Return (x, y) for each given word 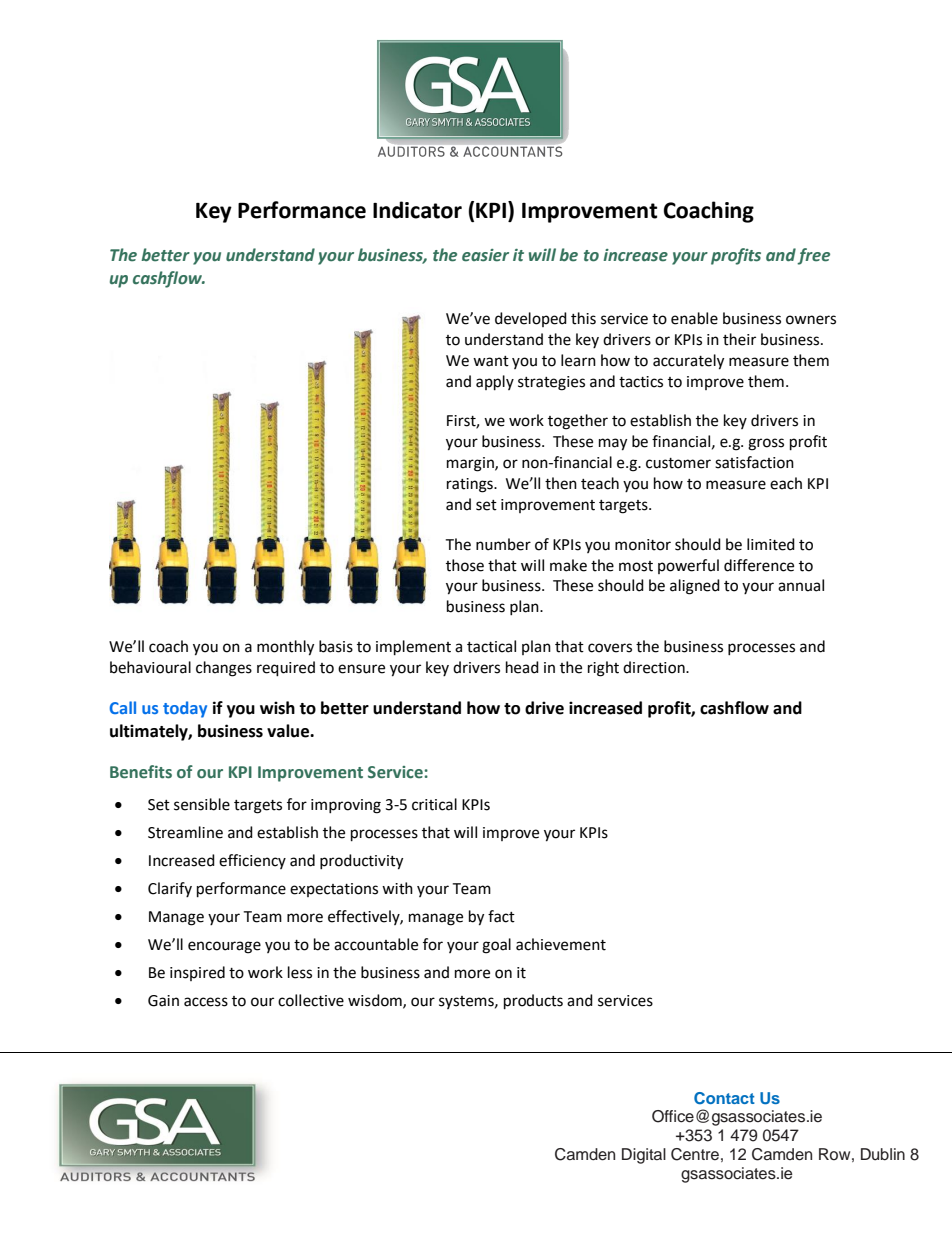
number (503, 544)
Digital (644, 1156)
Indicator (417, 210)
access (206, 1002)
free (813, 256)
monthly (285, 648)
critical (434, 804)
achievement (561, 944)
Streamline (185, 832)
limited (771, 544)
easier (485, 255)
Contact (724, 1098)
